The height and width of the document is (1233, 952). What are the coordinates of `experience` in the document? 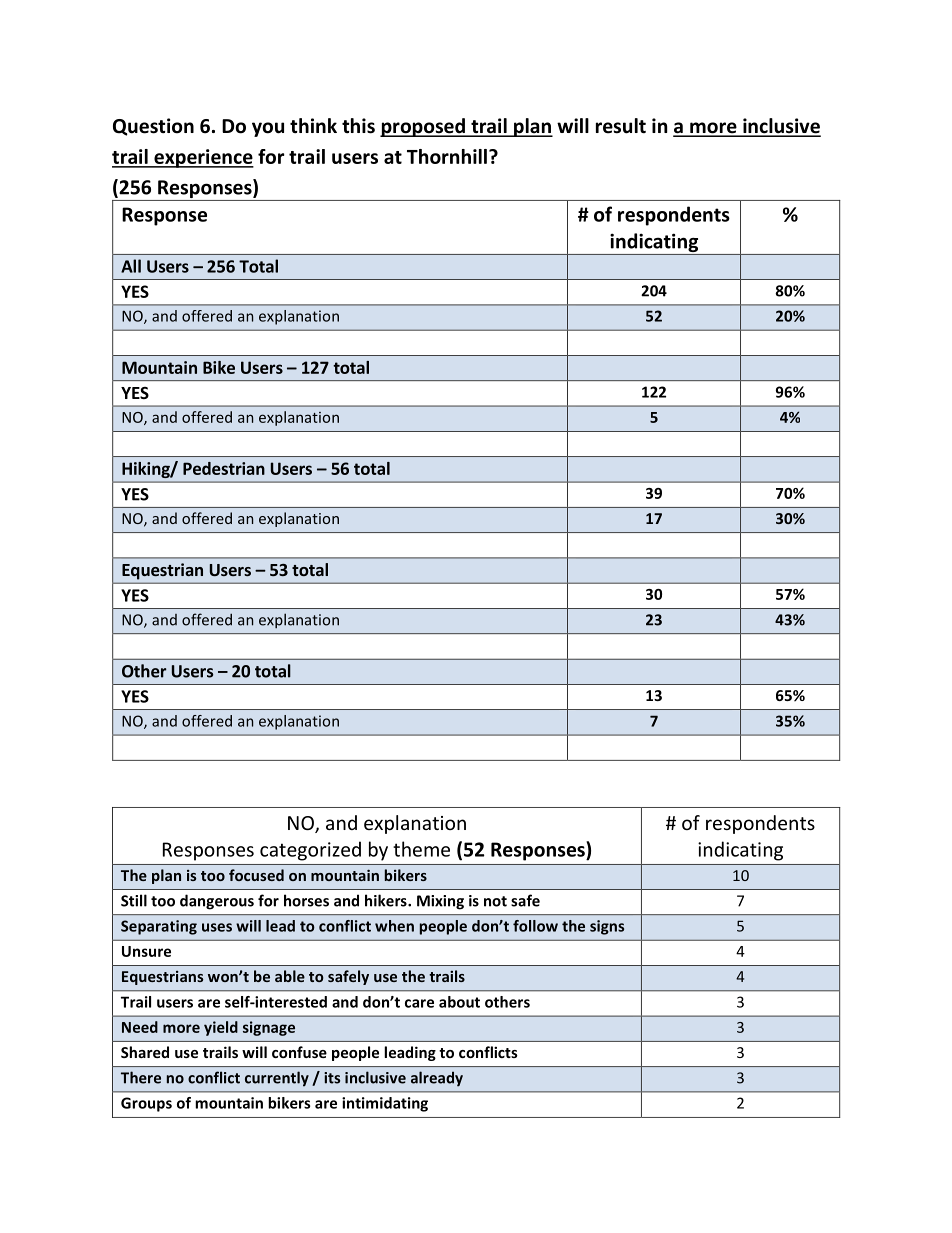 It's located at (203, 158).
